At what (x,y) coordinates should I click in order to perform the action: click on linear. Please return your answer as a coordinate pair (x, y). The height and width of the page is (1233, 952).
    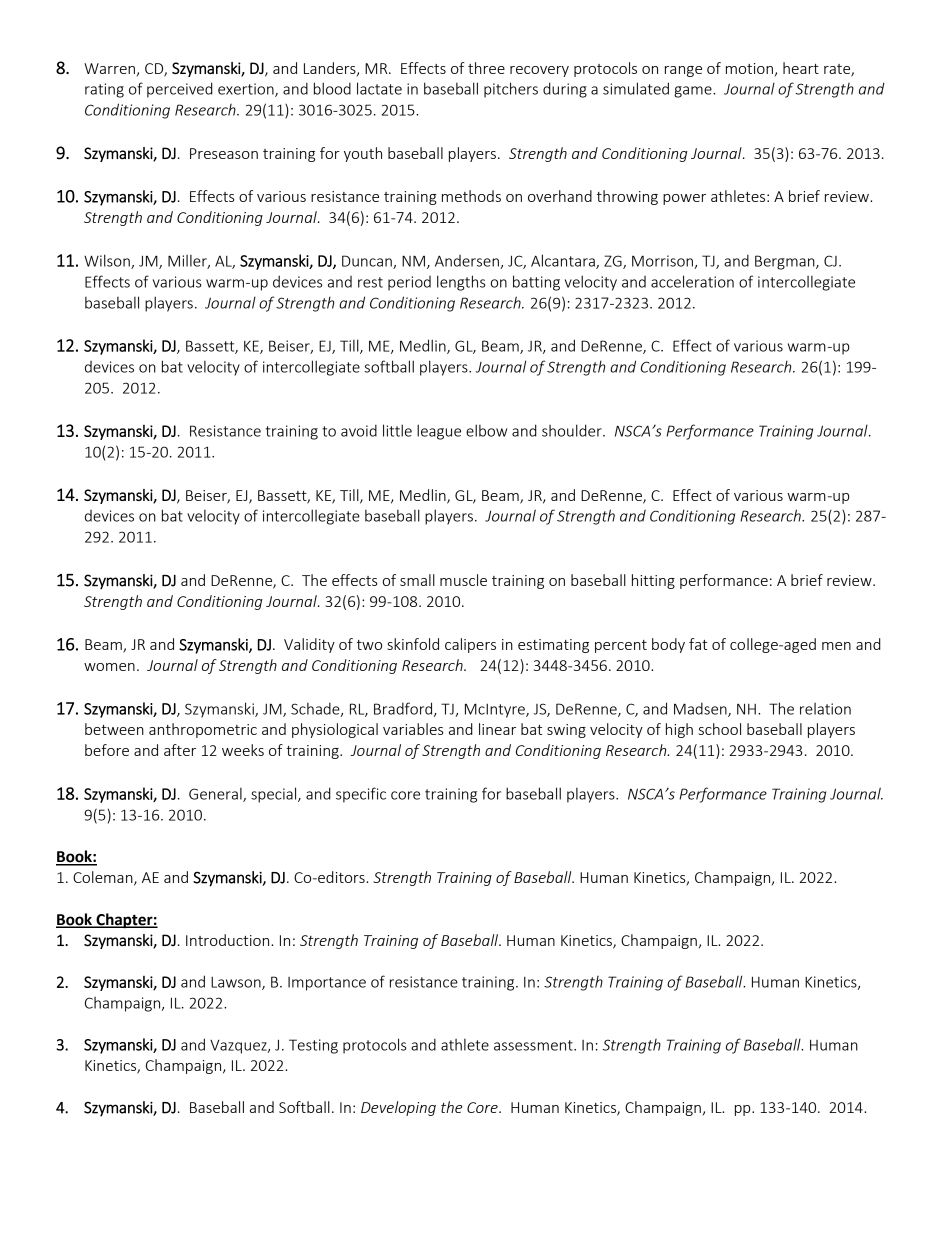
    Looking at the image, I should click on (497, 729).
